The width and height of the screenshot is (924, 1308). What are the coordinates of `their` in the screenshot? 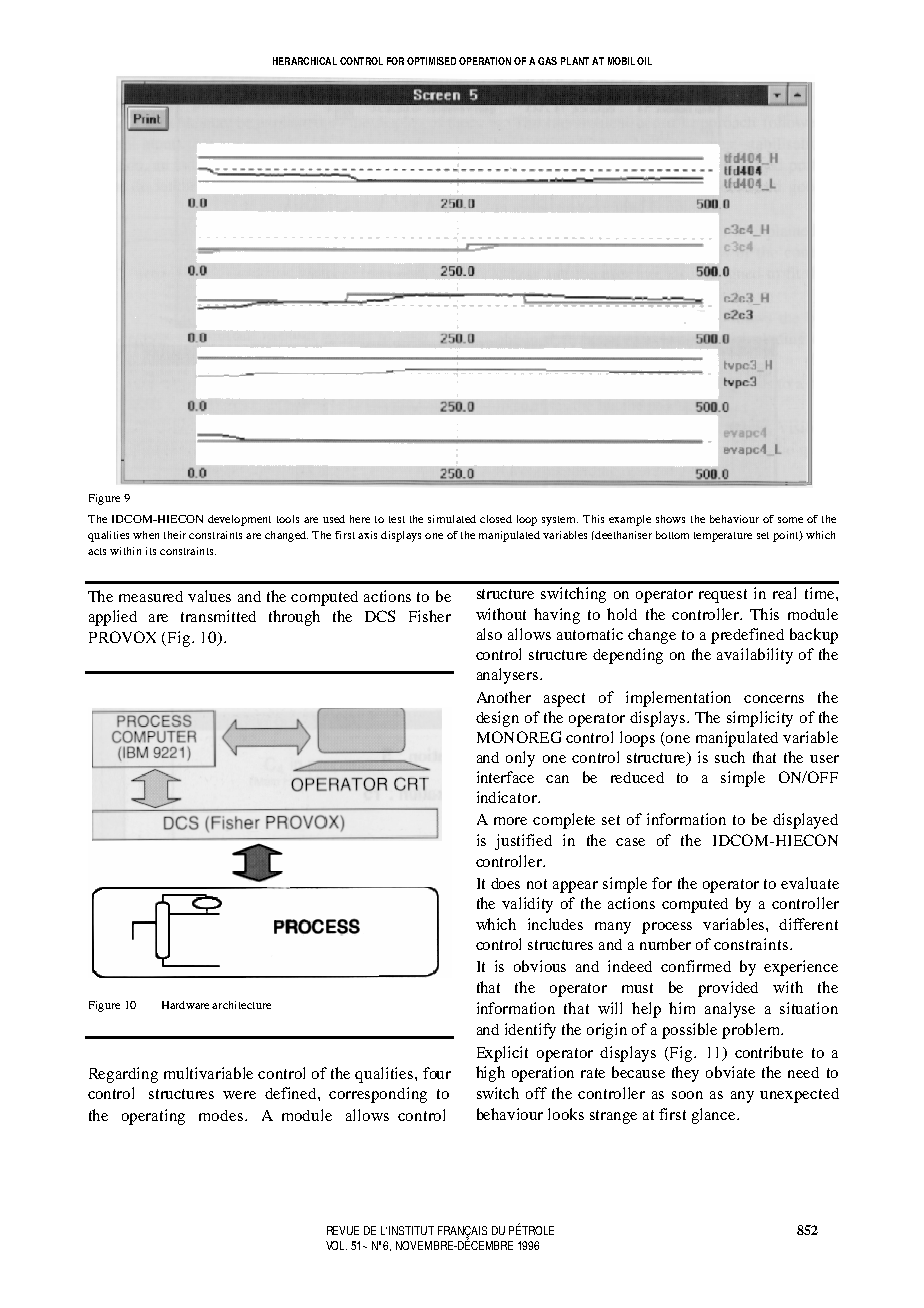 It's located at (175, 535).
